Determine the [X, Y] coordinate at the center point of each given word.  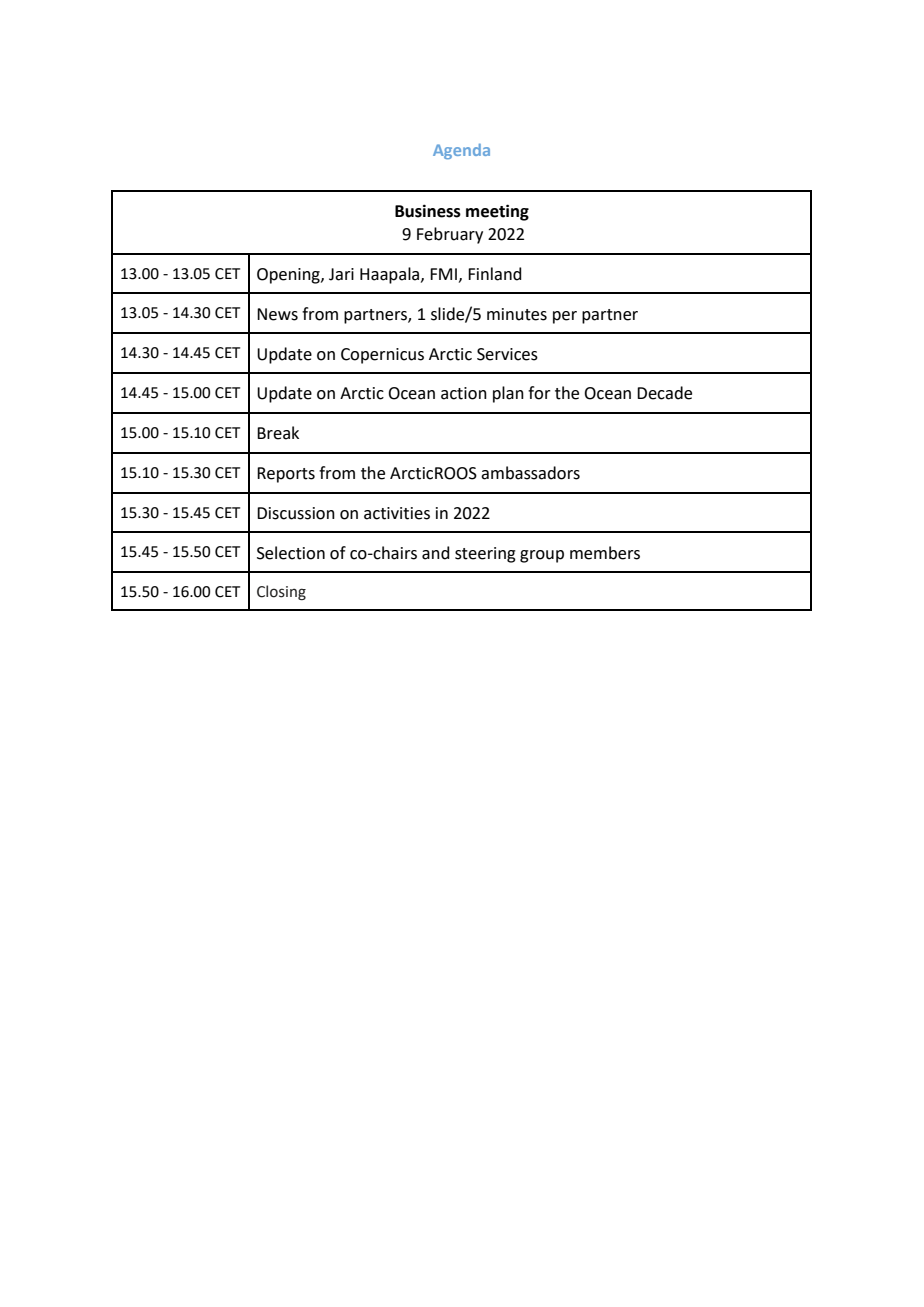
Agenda [461, 151]
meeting [497, 212]
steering [485, 555]
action [464, 393]
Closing [281, 592]
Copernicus [382, 356]
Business [428, 211]
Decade [664, 393]
